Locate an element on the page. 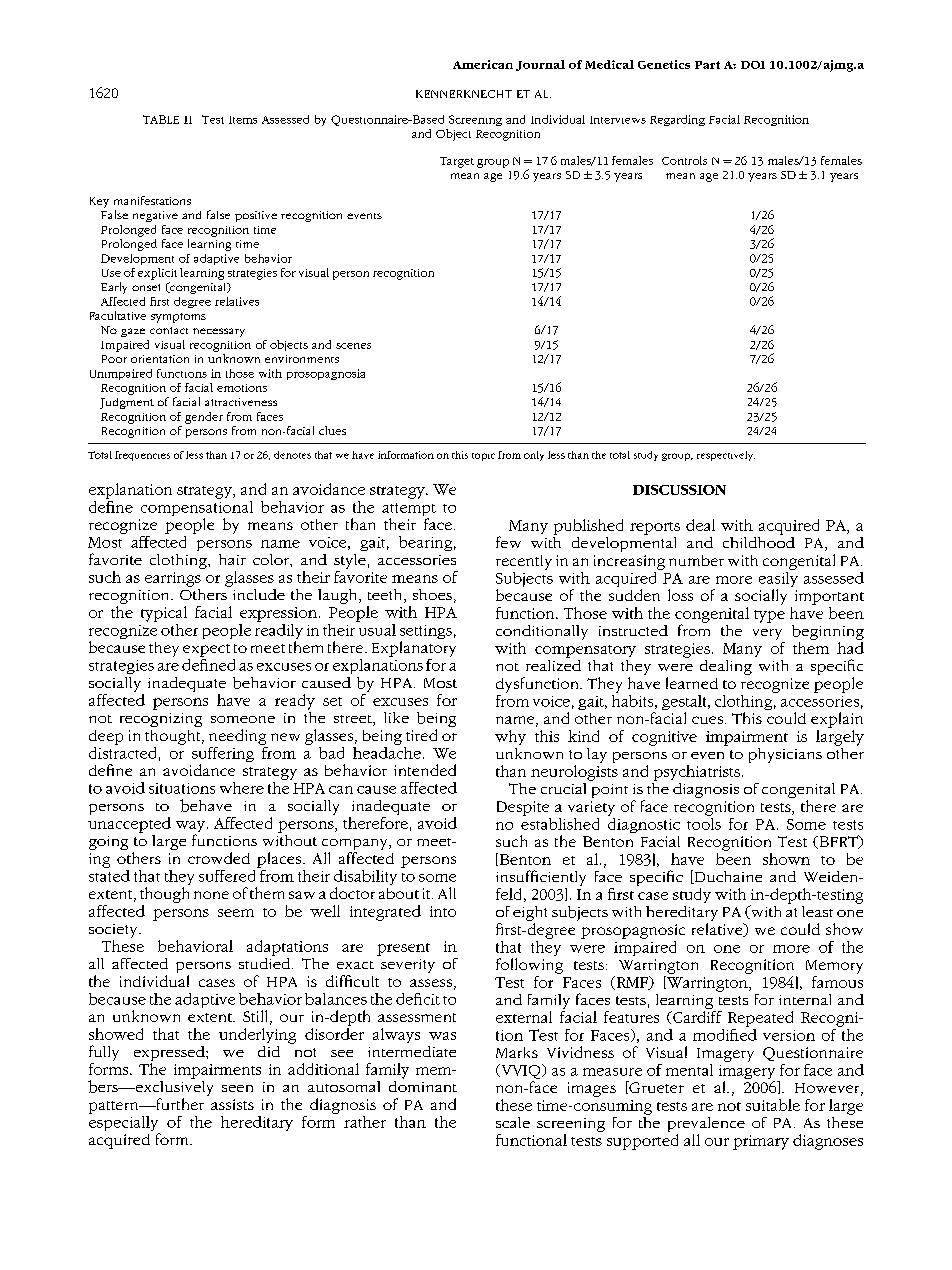 The height and width of the page is (1270, 952). DOI is located at coordinates (753, 65).
